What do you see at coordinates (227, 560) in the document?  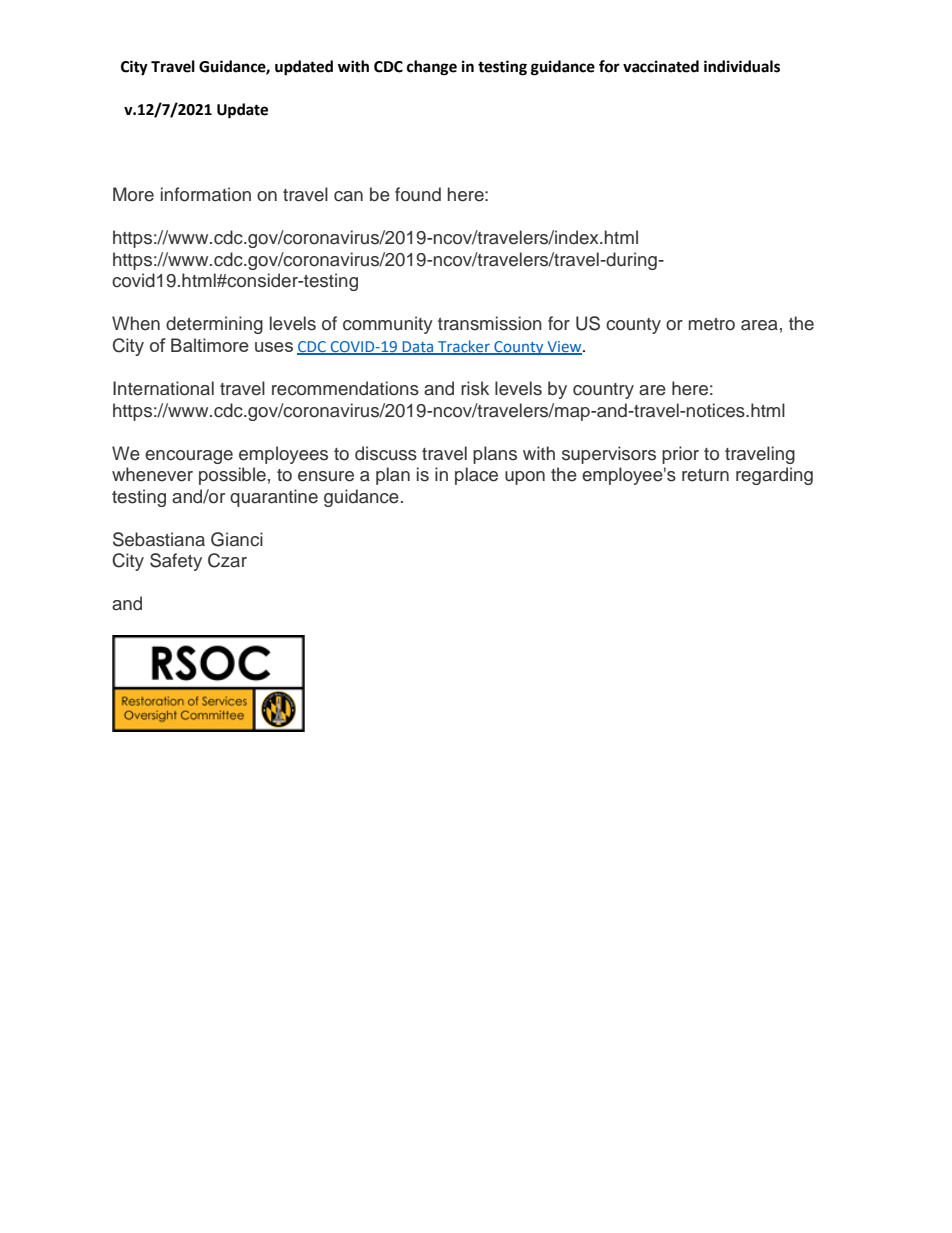 I see `Czar` at bounding box center [227, 560].
